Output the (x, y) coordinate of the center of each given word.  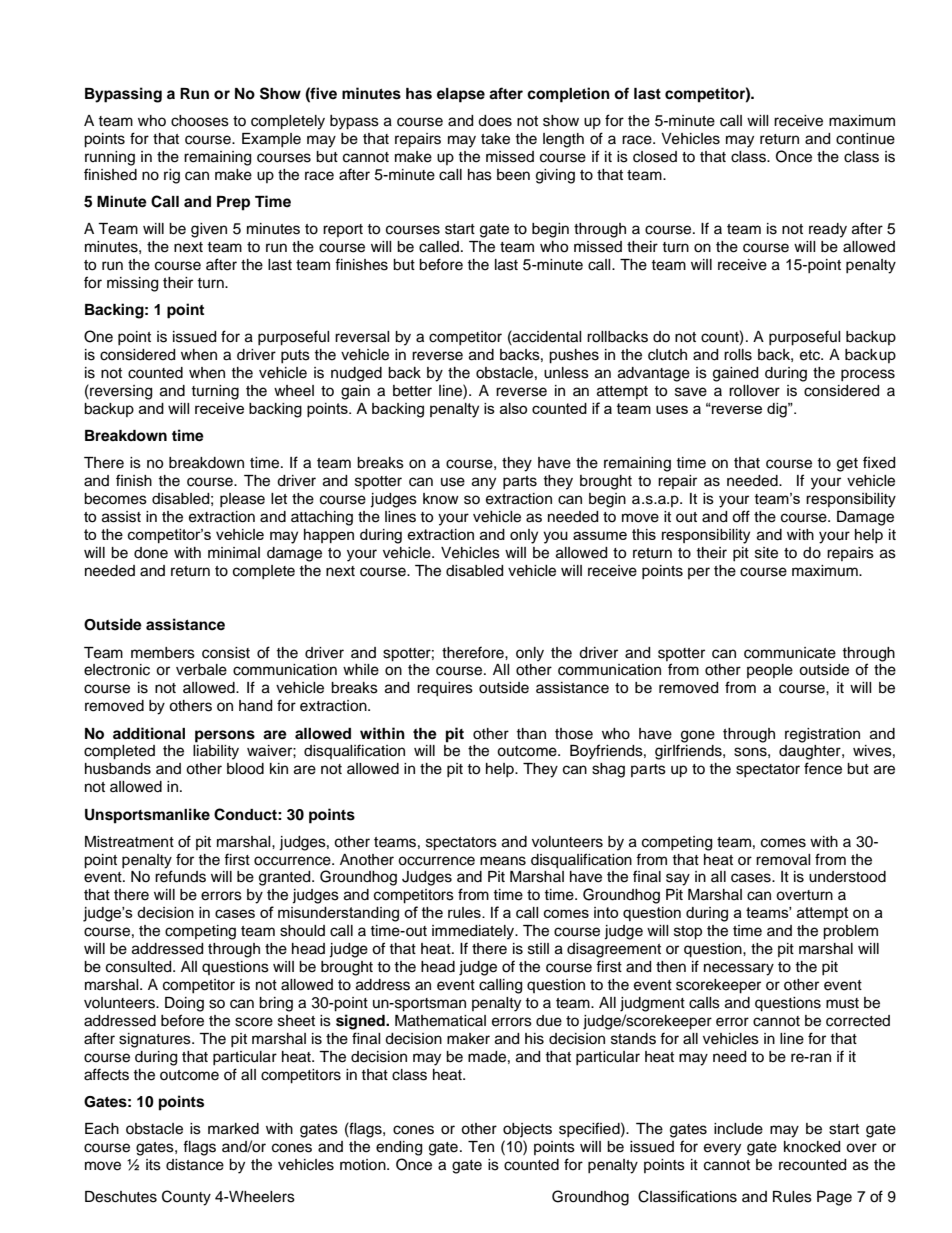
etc (811, 355)
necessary (739, 969)
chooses (200, 121)
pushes (574, 356)
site (766, 553)
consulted (140, 967)
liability (216, 752)
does (495, 121)
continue (865, 139)
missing (132, 284)
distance (195, 1165)
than (531, 733)
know (441, 498)
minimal (234, 552)
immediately (474, 932)
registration (822, 735)
